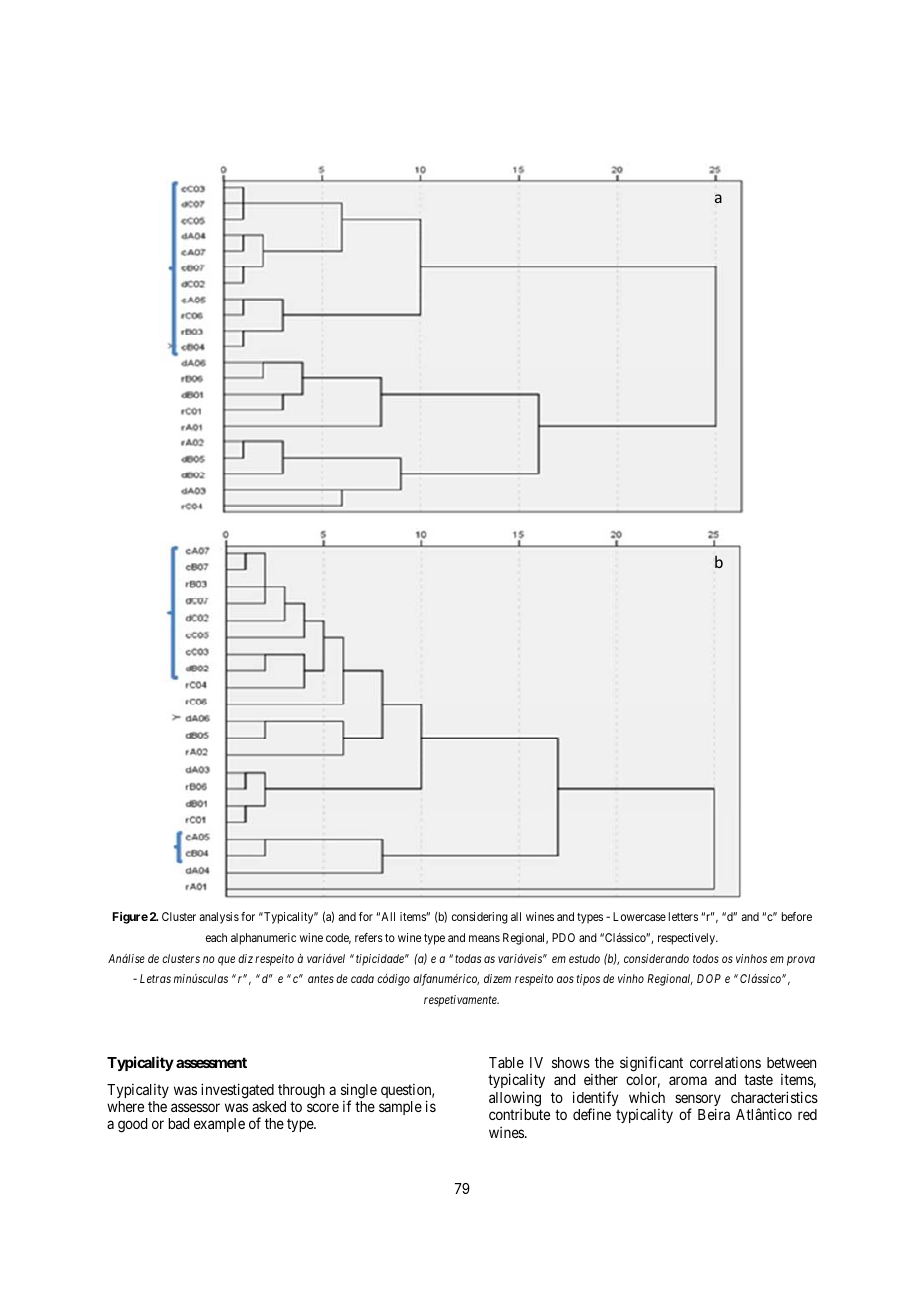 This page has height=1308, width=924. I want to click on Table, so click(506, 1062).
